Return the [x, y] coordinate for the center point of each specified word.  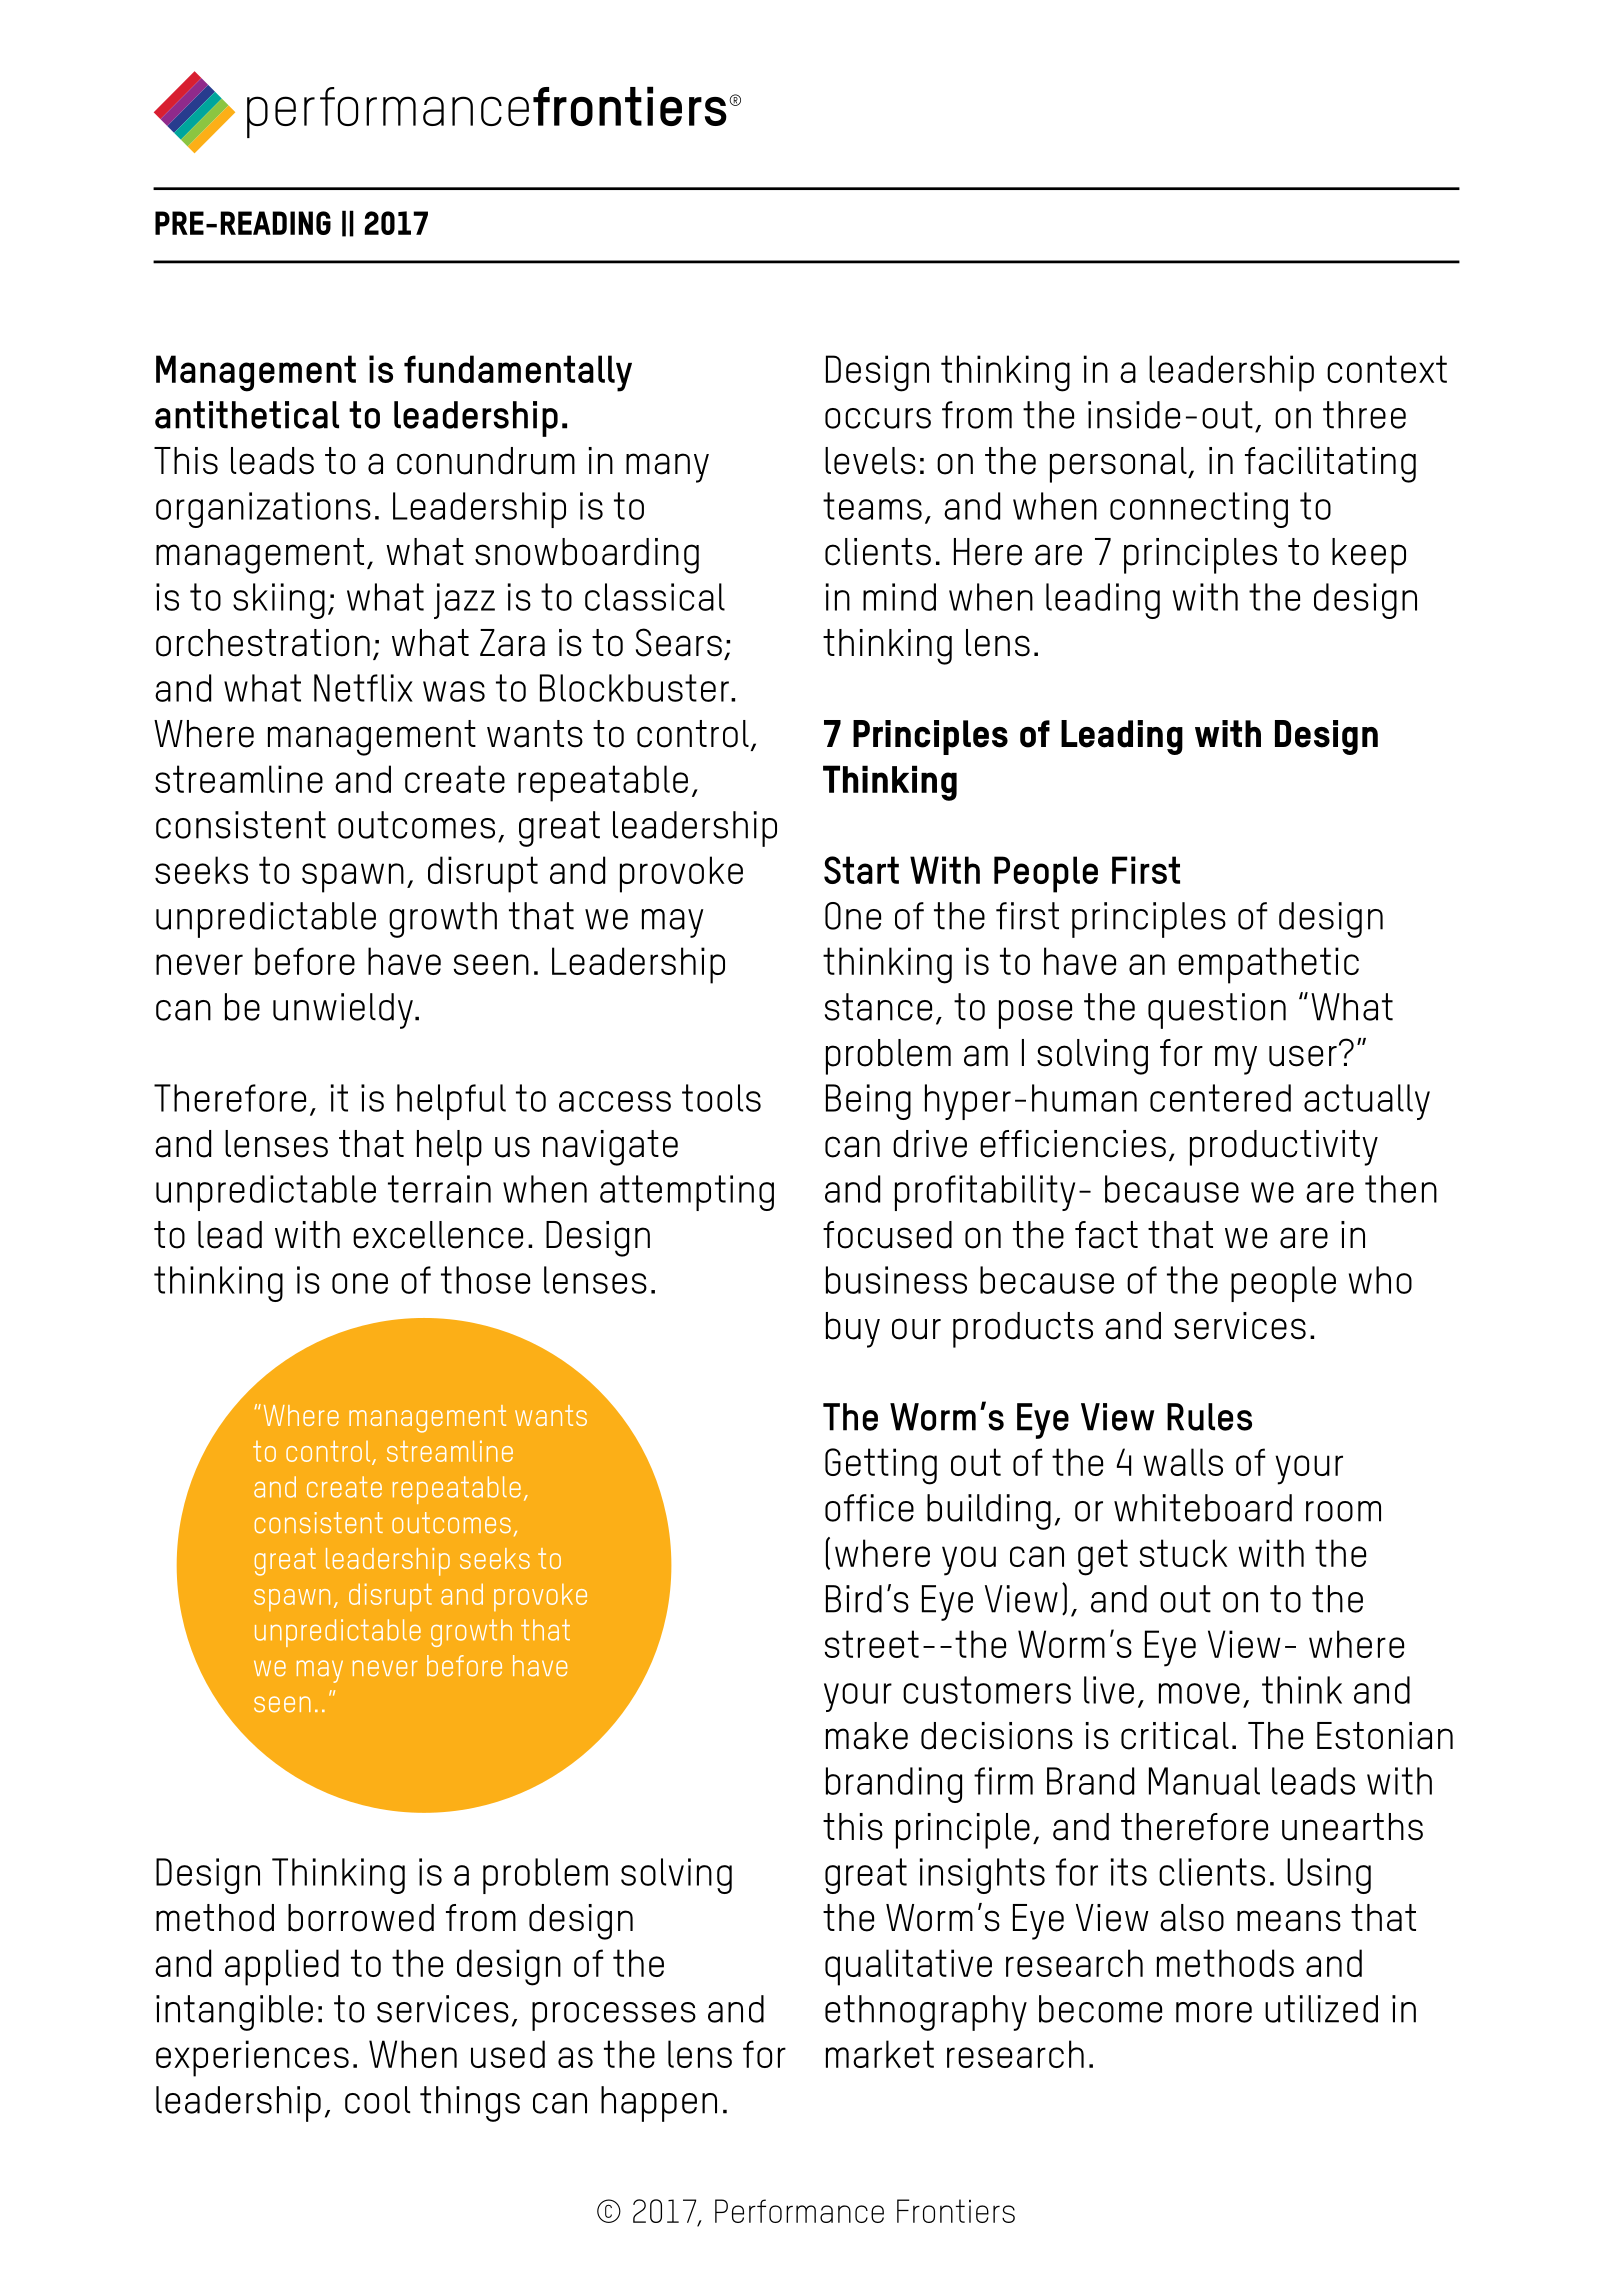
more [1214, 2012]
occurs [878, 418]
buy [853, 1330]
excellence [438, 1235]
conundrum [486, 461]
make [867, 1736]
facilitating [1330, 465]
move [1199, 1693]
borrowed [361, 1918]
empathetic [1268, 965]
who [1380, 1280]
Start [861, 870]
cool [377, 2100]
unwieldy [343, 1011]
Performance [799, 2211]
